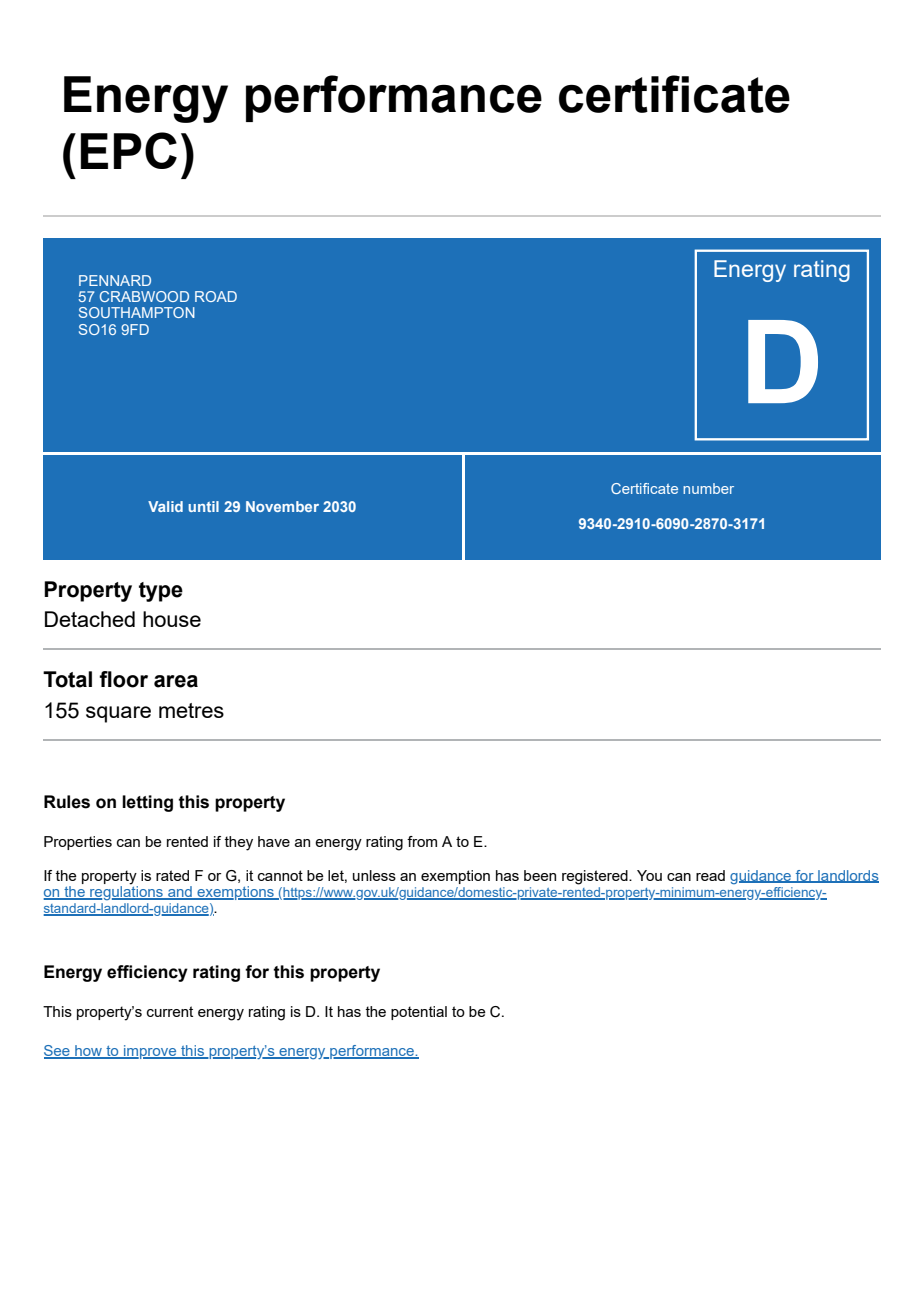 This image has height=1307, width=924. I want to click on potential, so click(419, 1013).
